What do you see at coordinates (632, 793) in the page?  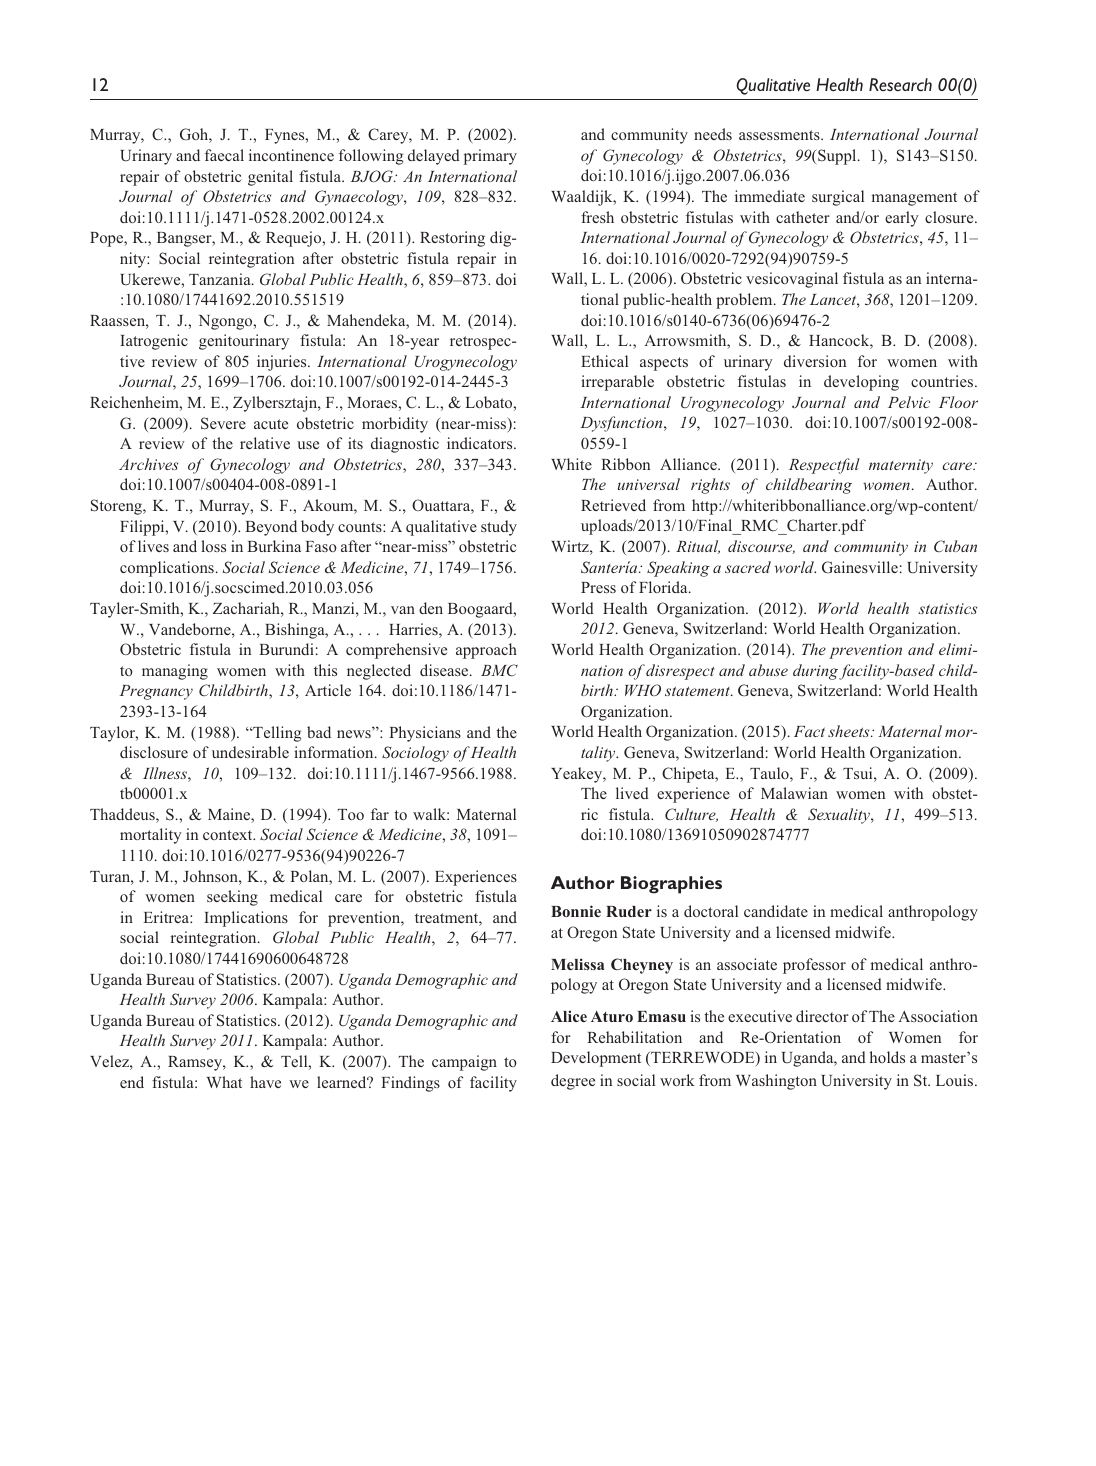 I see `lived` at bounding box center [632, 793].
